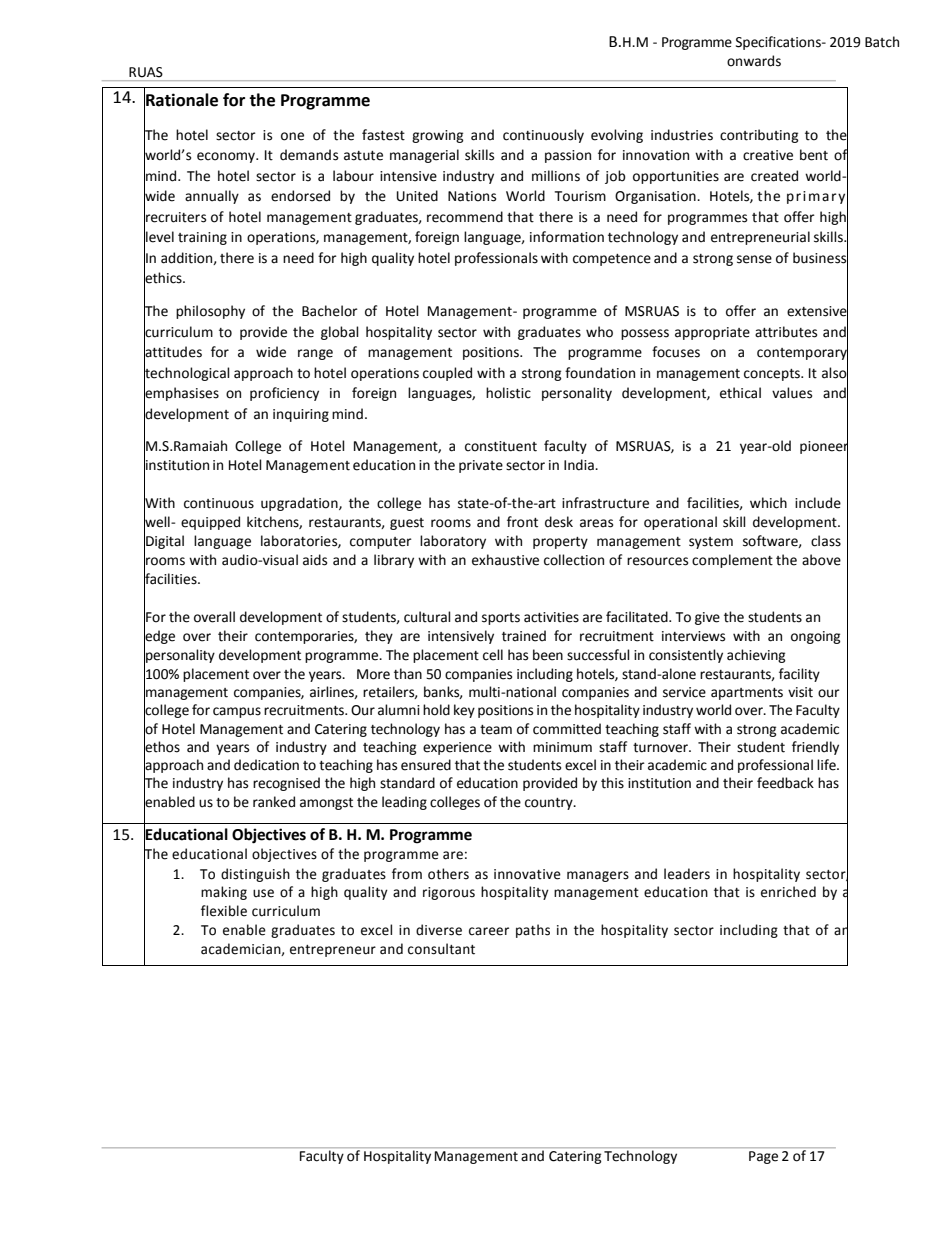  I want to click on ongoing, so click(816, 637).
